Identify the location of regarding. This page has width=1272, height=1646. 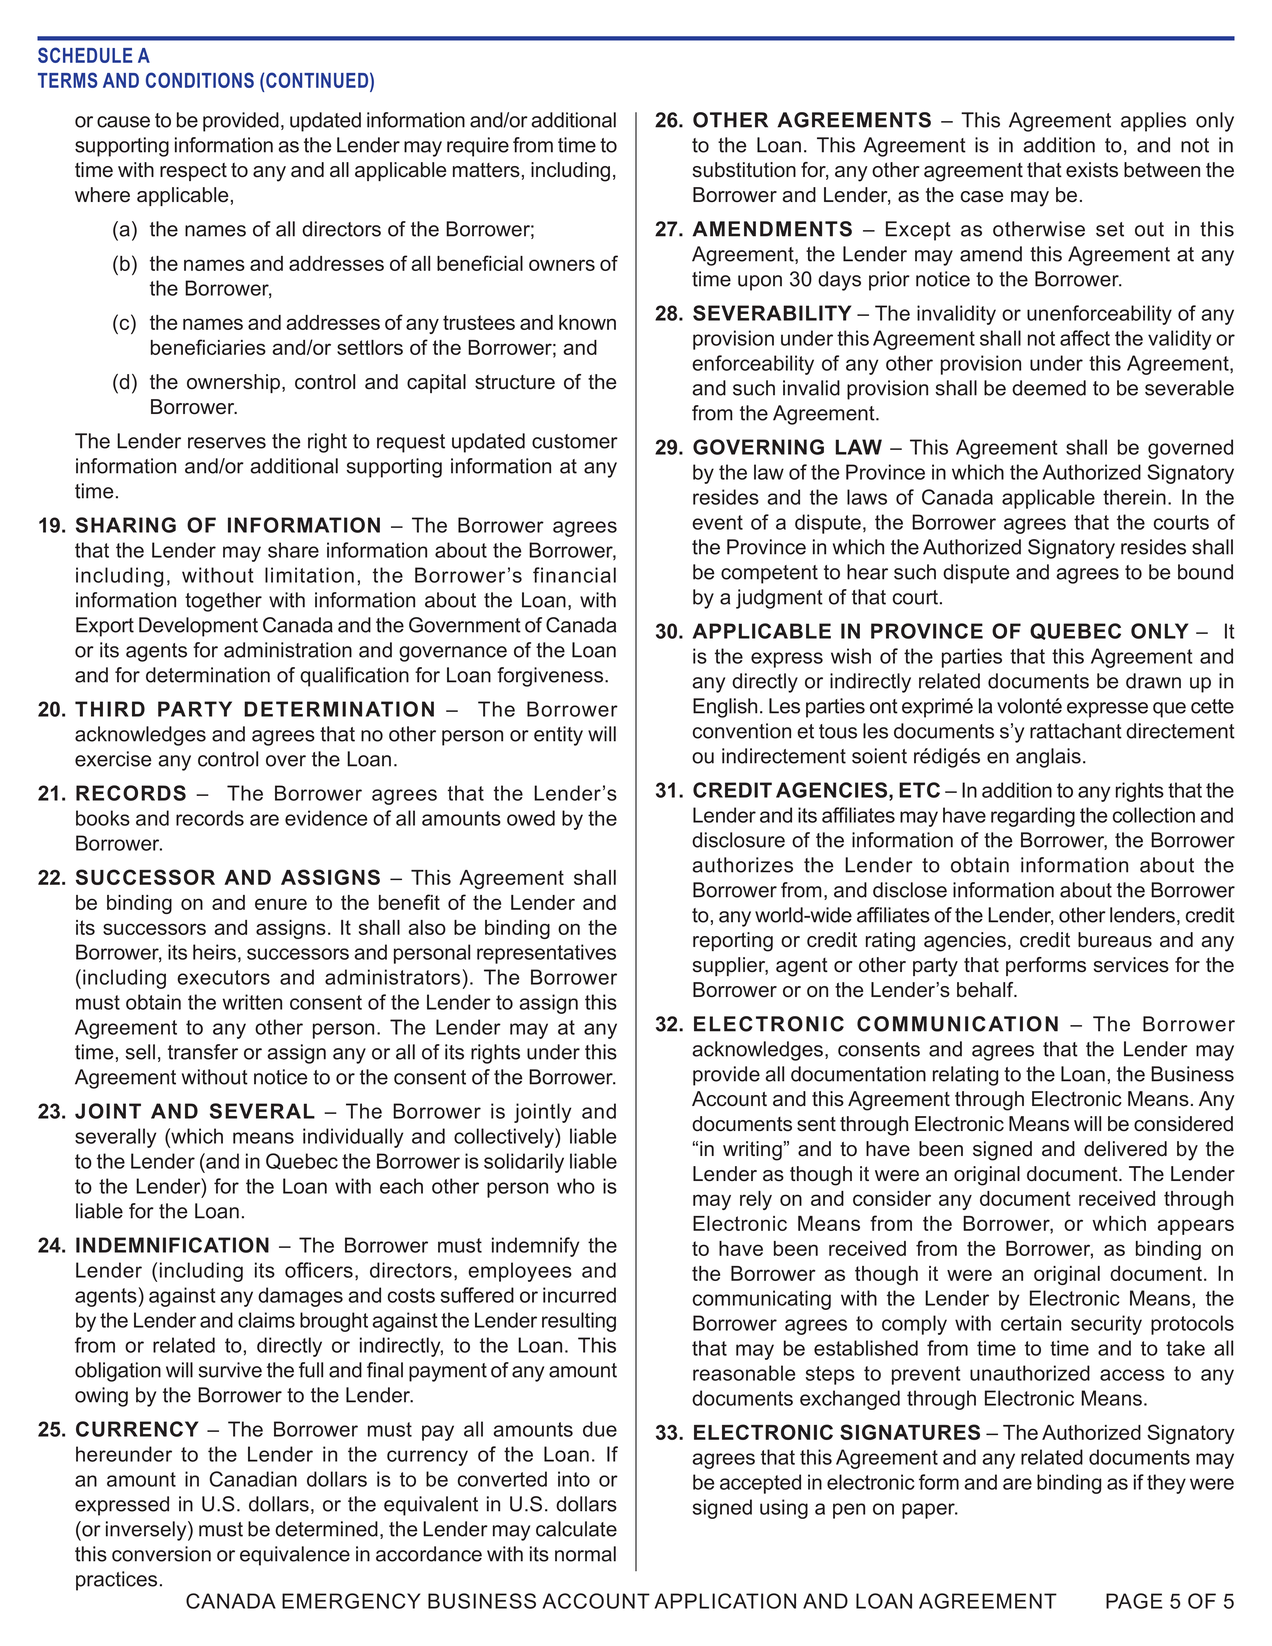
(1033, 817).
